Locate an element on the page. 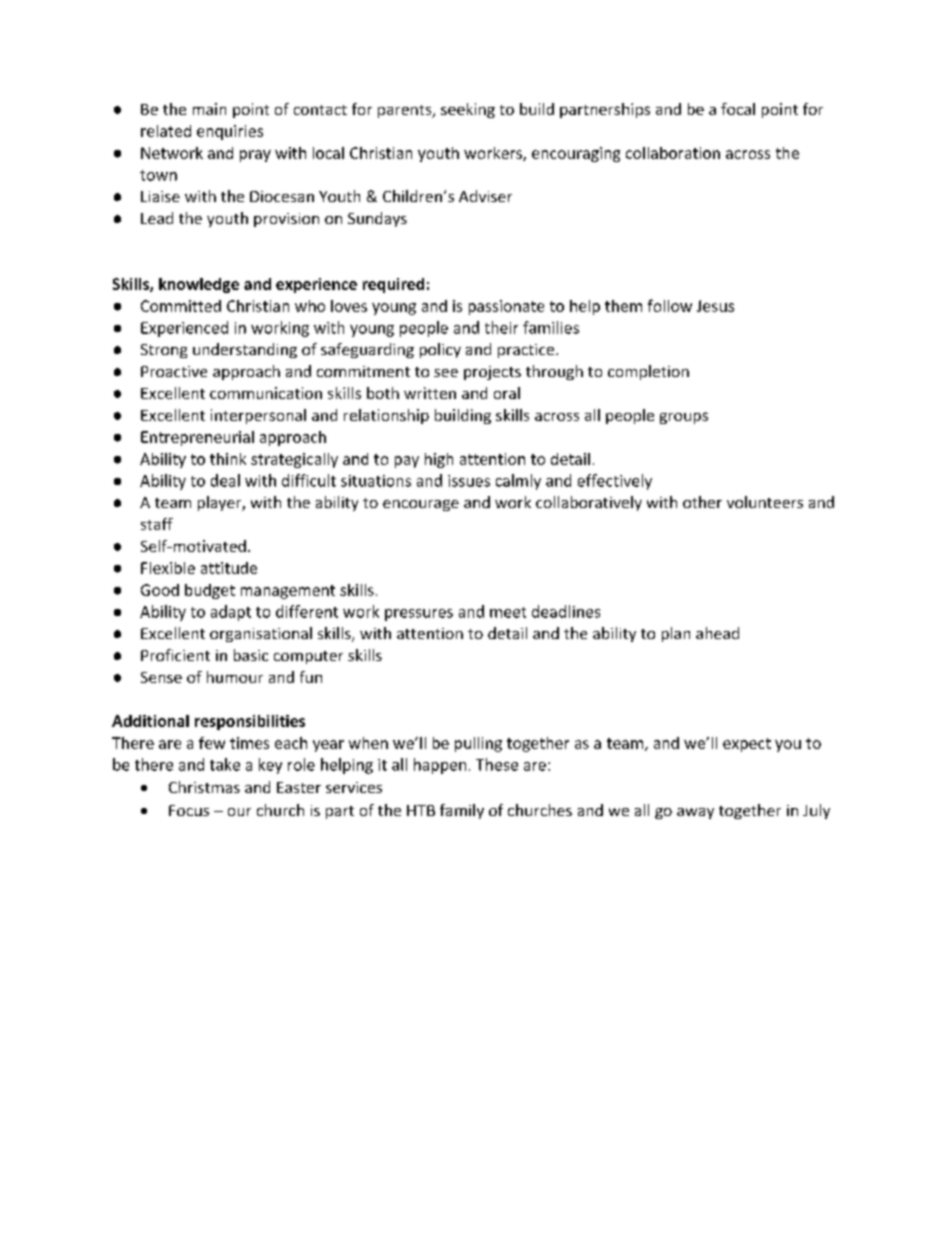 This document has width=952, height=1233. Christmas is located at coordinates (204, 787).
